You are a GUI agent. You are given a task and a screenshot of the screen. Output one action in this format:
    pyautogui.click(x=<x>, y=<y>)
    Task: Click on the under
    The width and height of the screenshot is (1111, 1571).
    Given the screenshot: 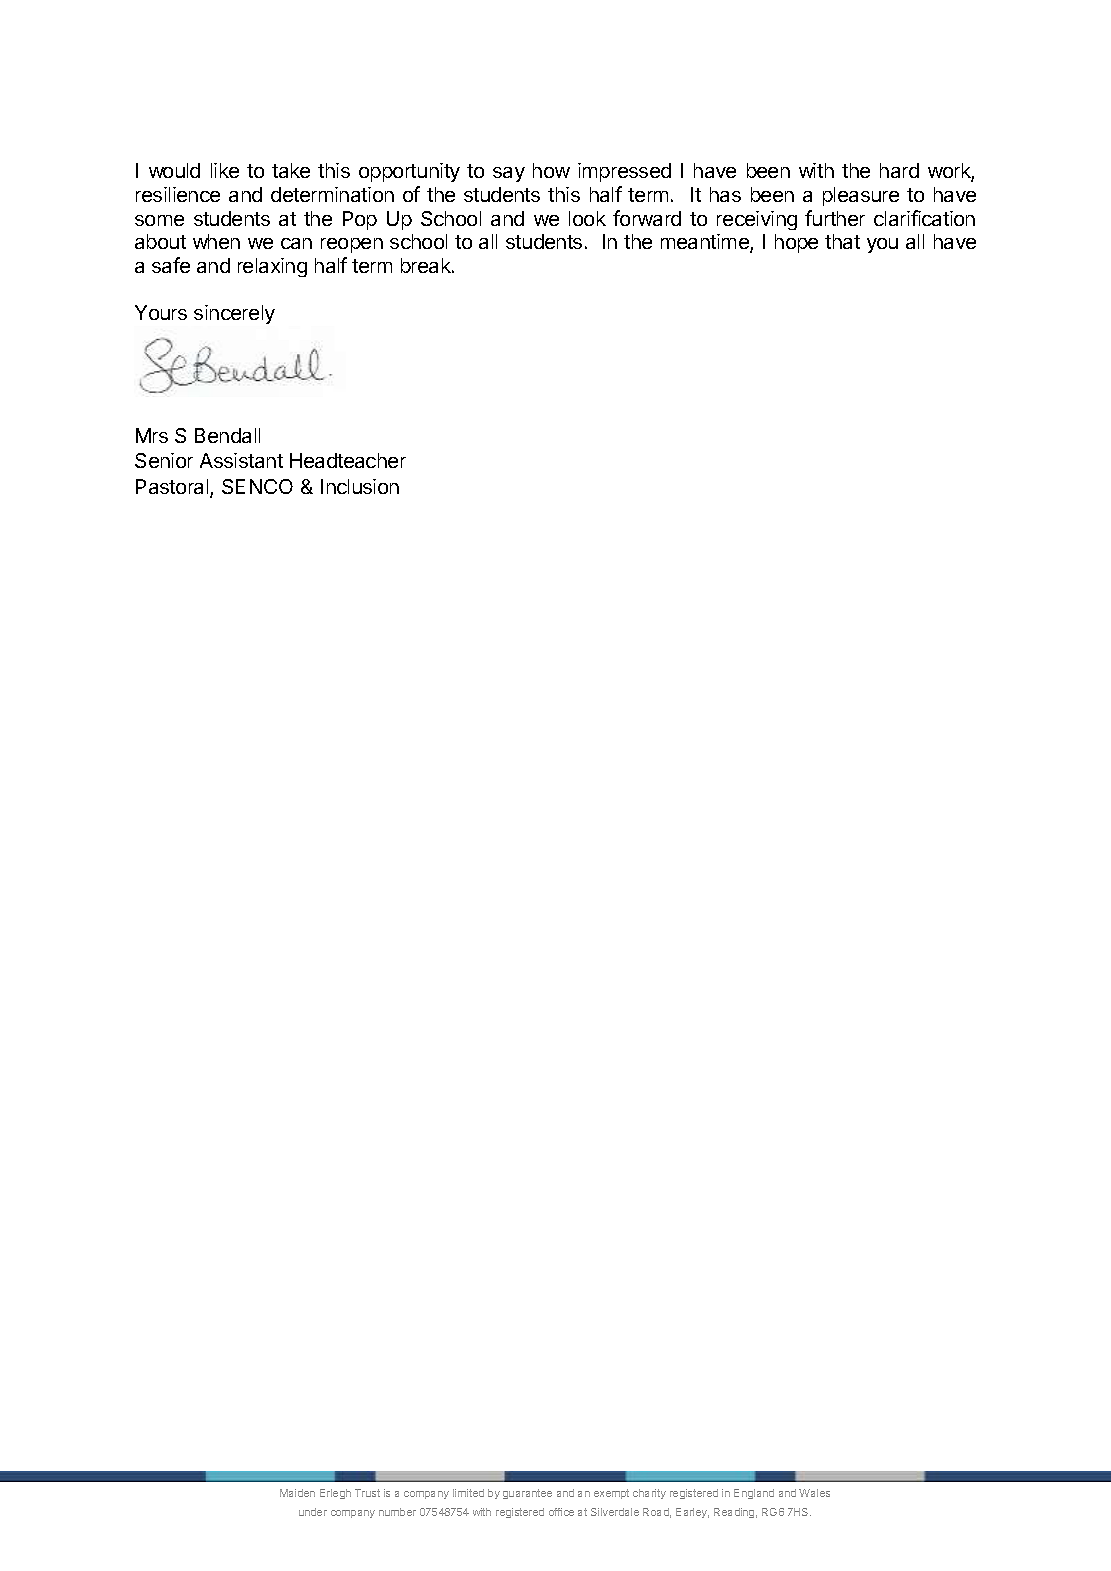 What is the action you would take?
    pyautogui.click(x=313, y=1512)
